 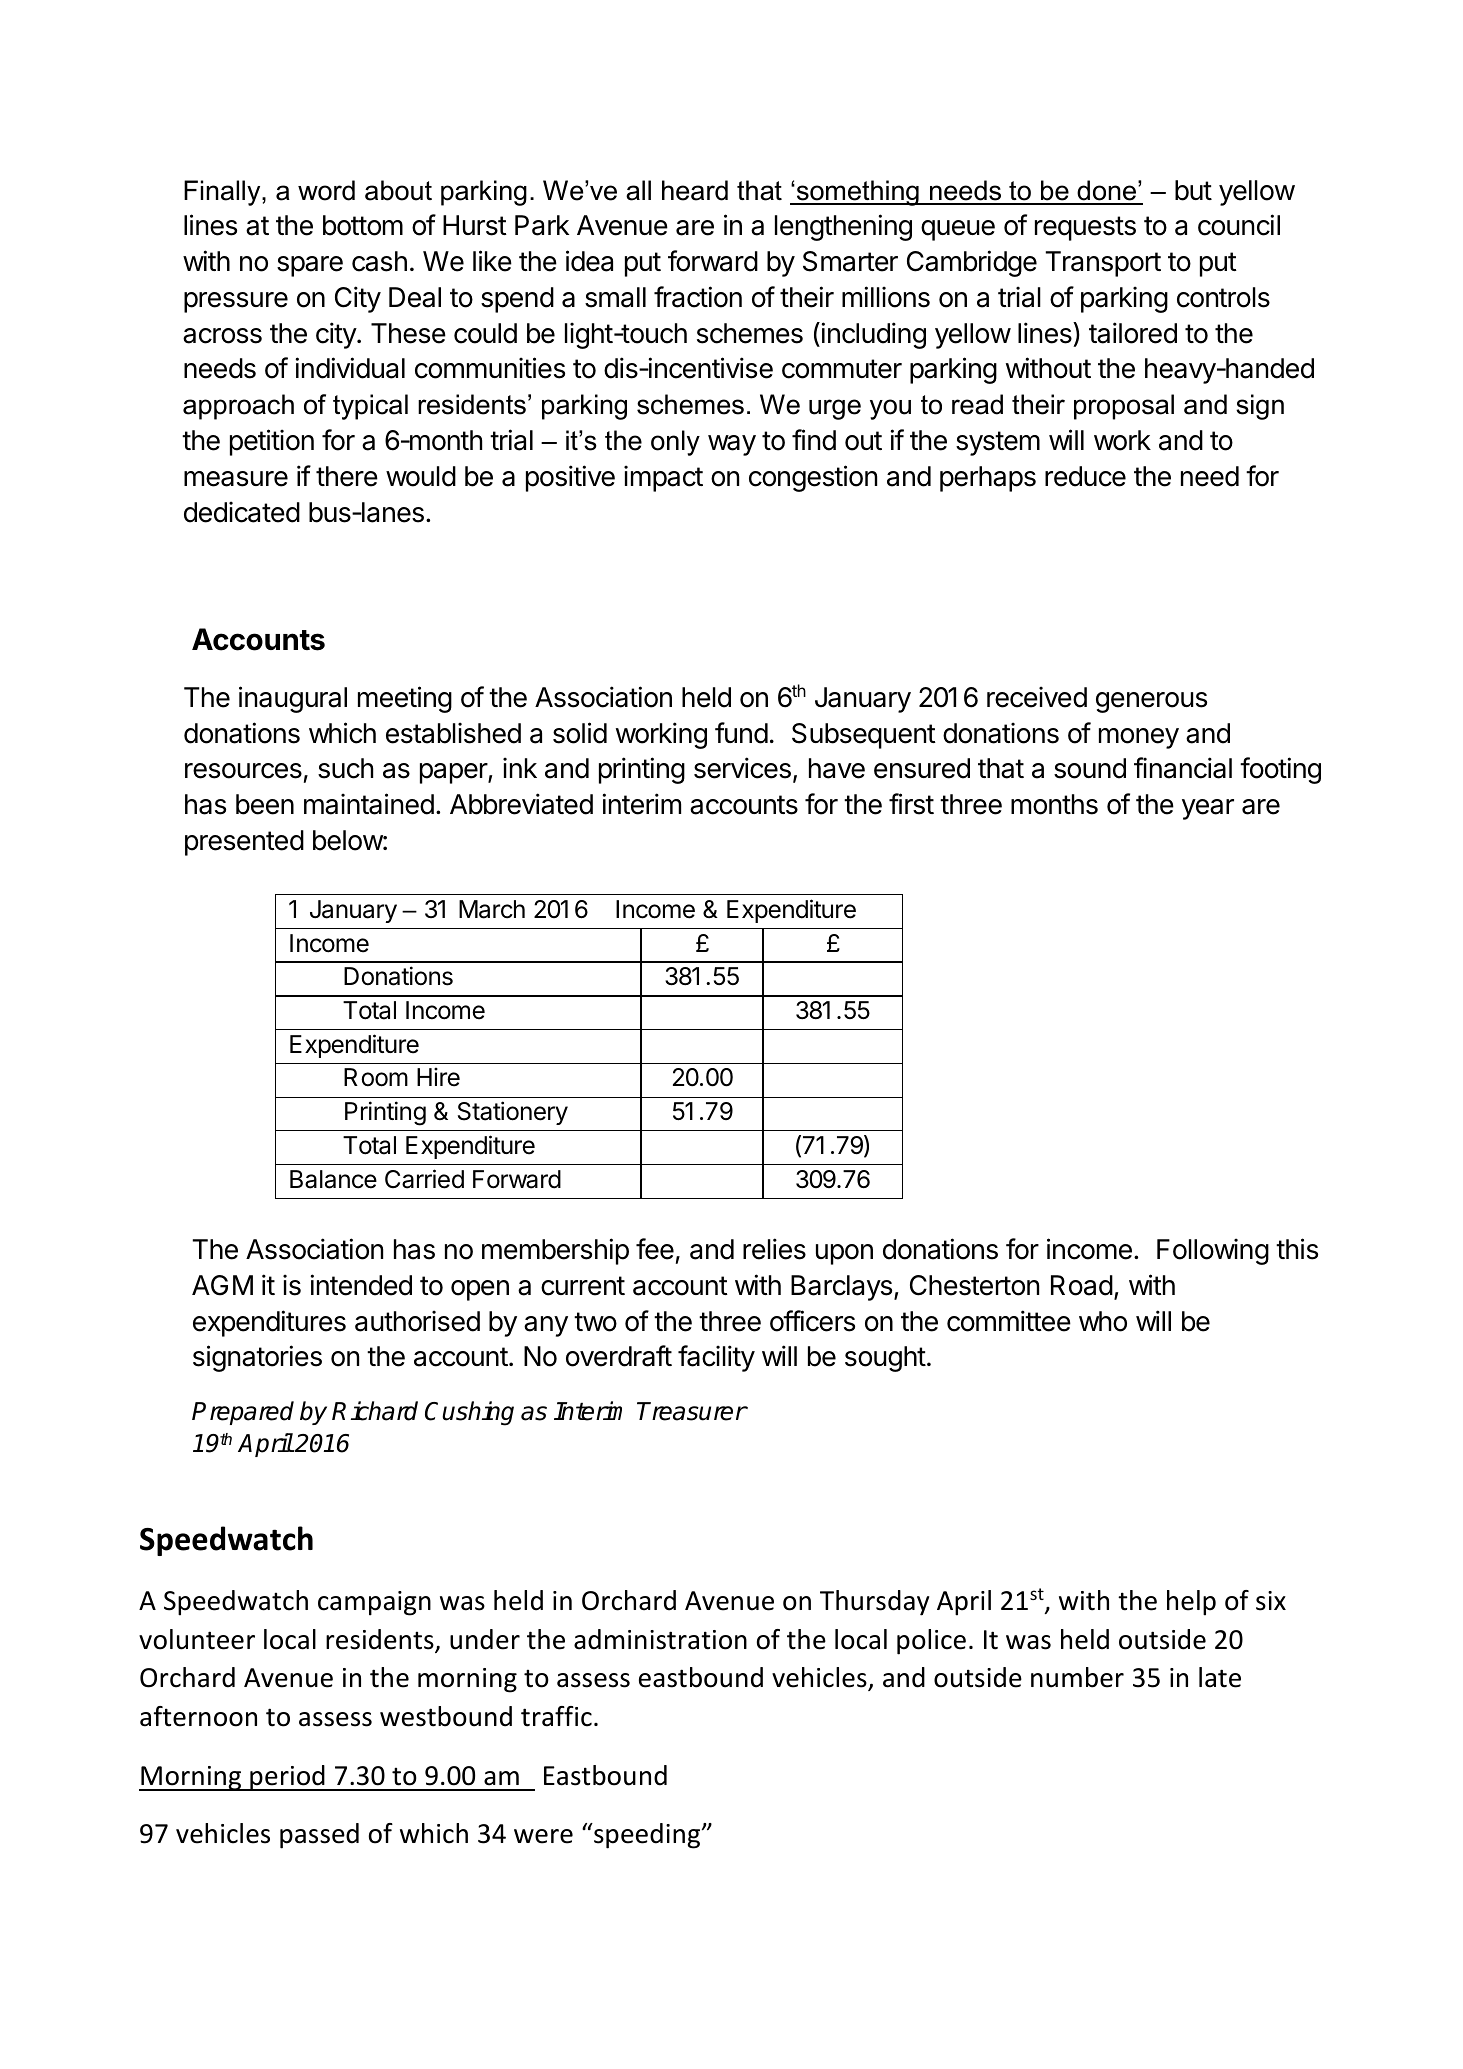 What do you see at coordinates (716, 1358) in the page?
I see `facility` at bounding box center [716, 1358].
